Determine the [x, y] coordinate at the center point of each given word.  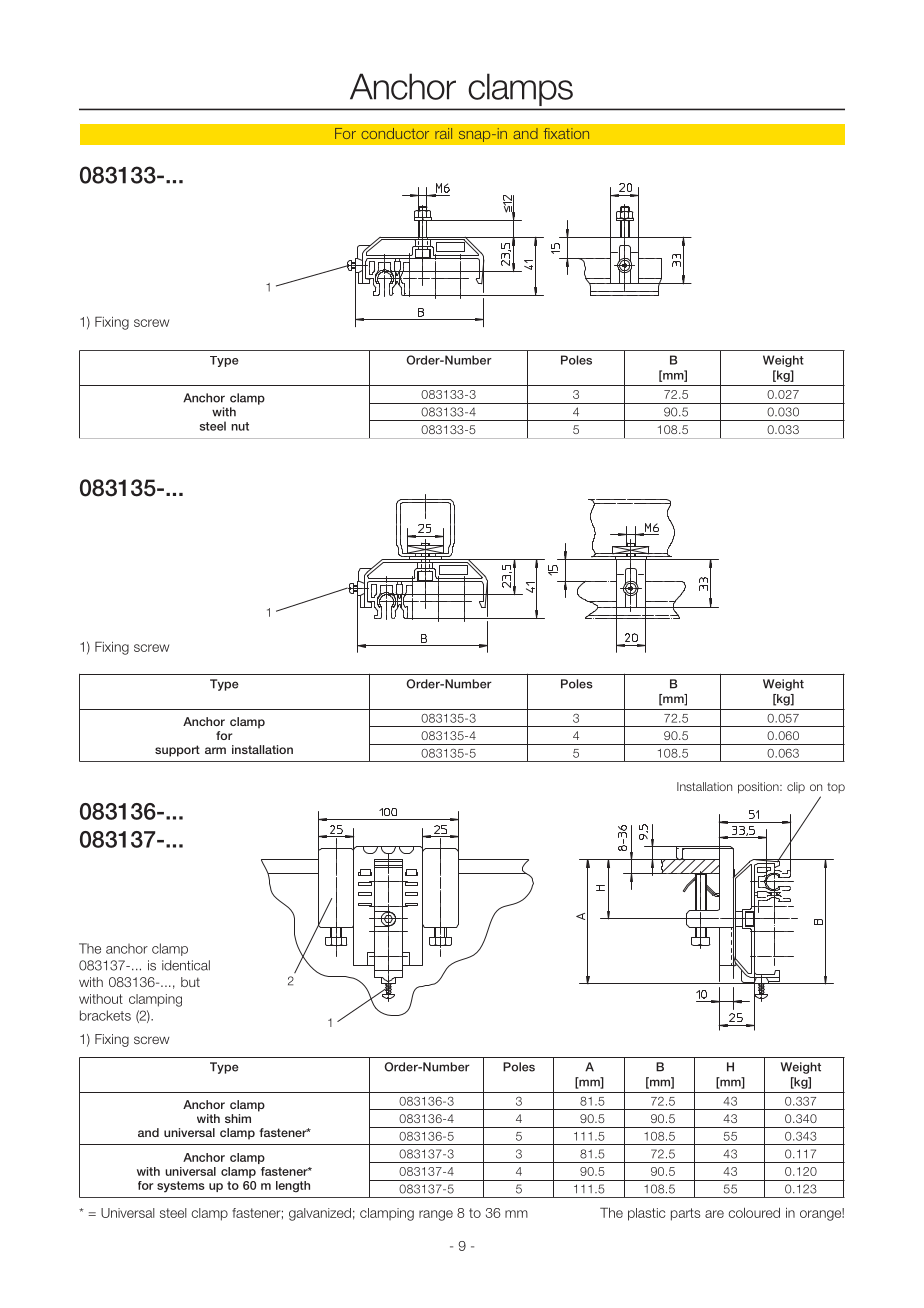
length [293, 1187]
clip [796, 787]
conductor [395, 133]
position [759, 788]
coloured [754, 1213]
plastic [646, 1214]
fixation [566, 133]
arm [215, 750]
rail [443, 133]
